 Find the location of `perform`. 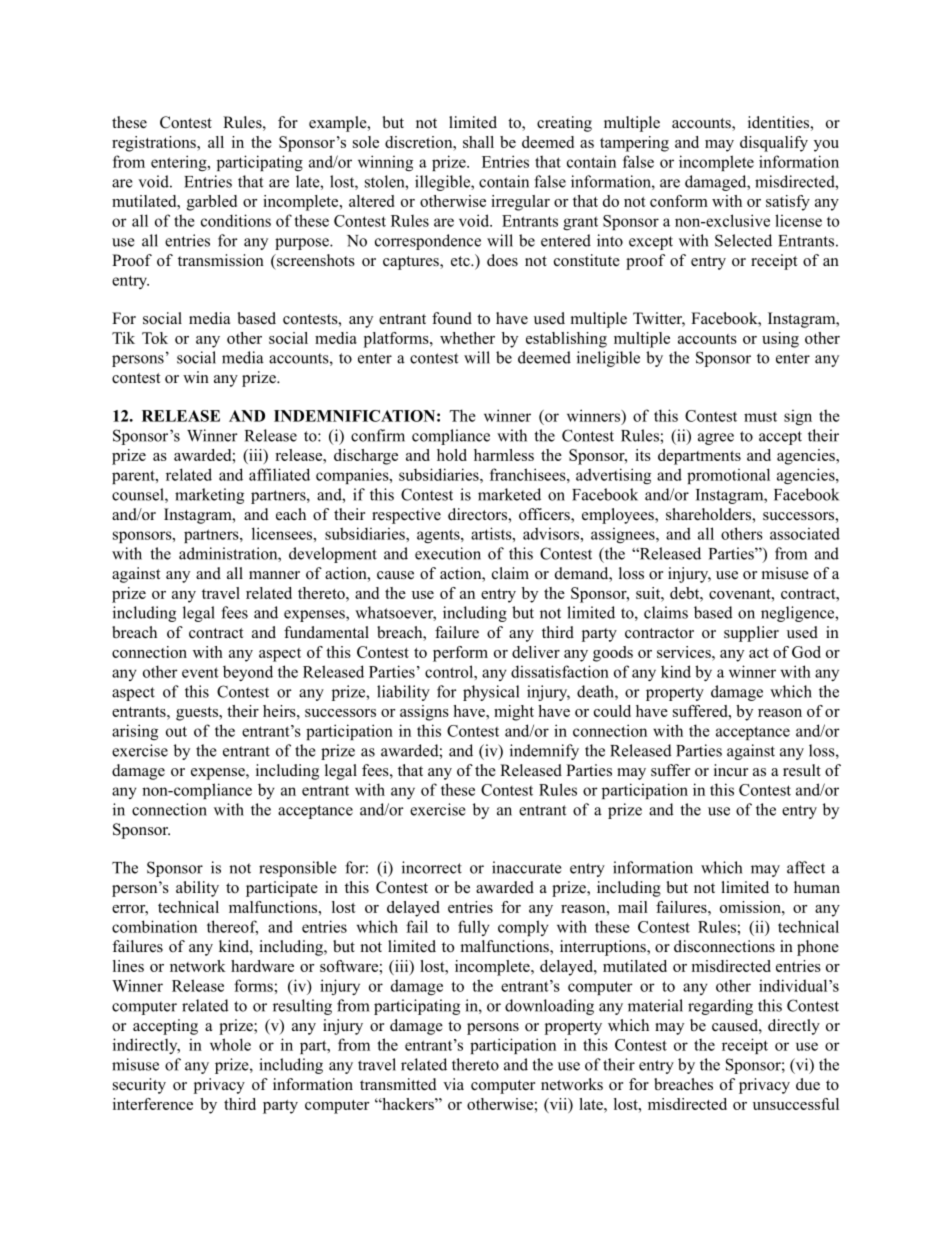

perform is located at coordinates (460, 654).
